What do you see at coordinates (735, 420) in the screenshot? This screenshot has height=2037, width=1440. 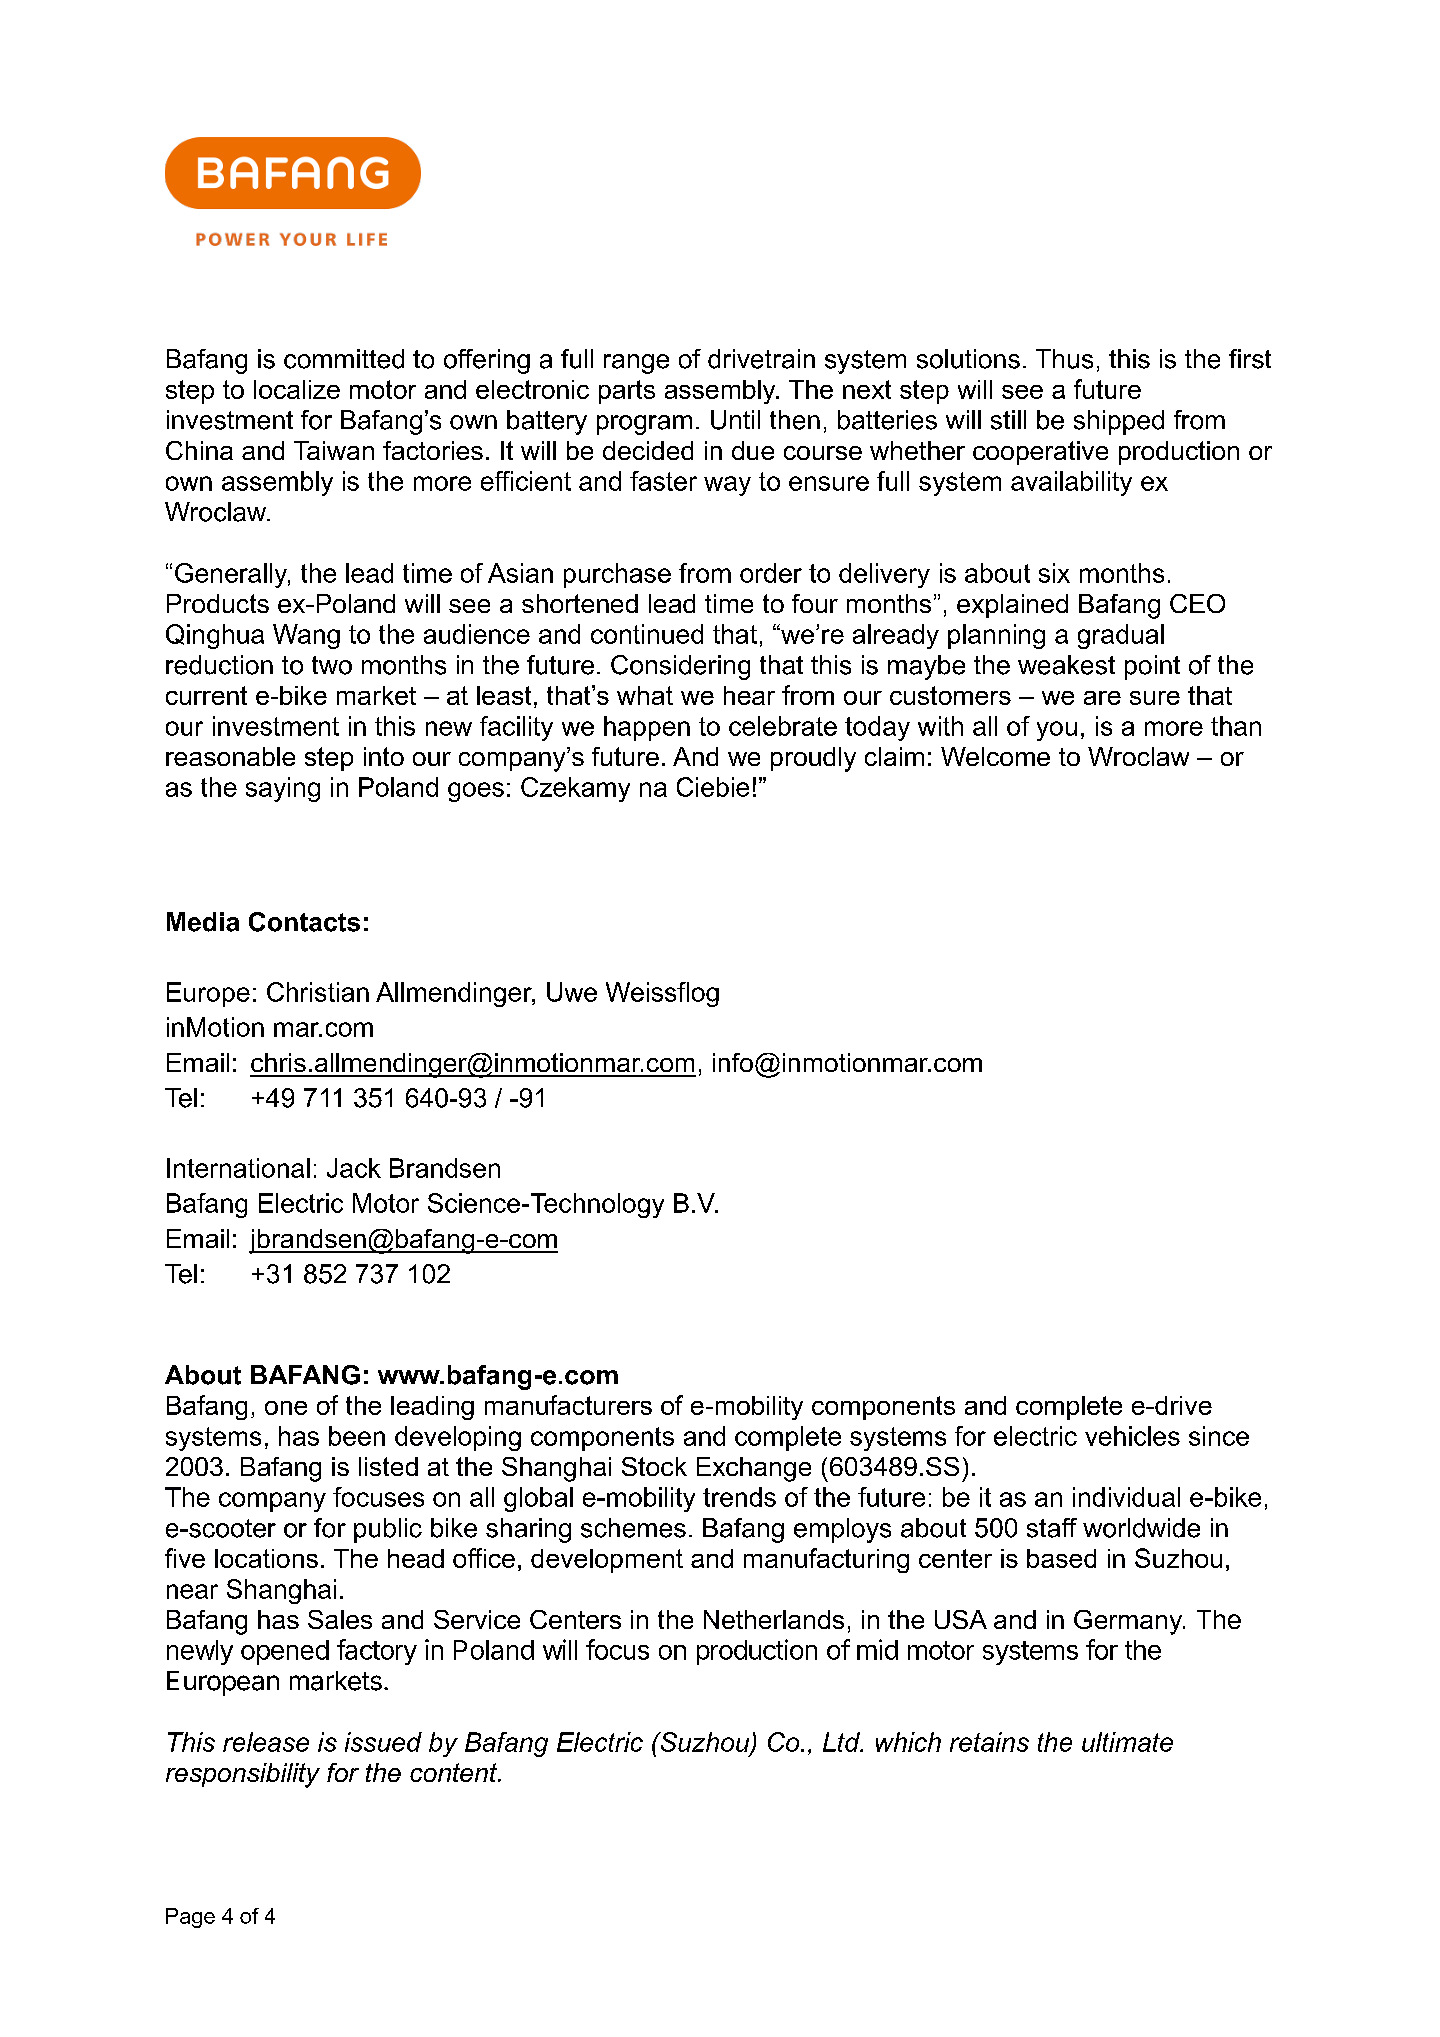 I see `Until` at bounding box center [735, 420].
